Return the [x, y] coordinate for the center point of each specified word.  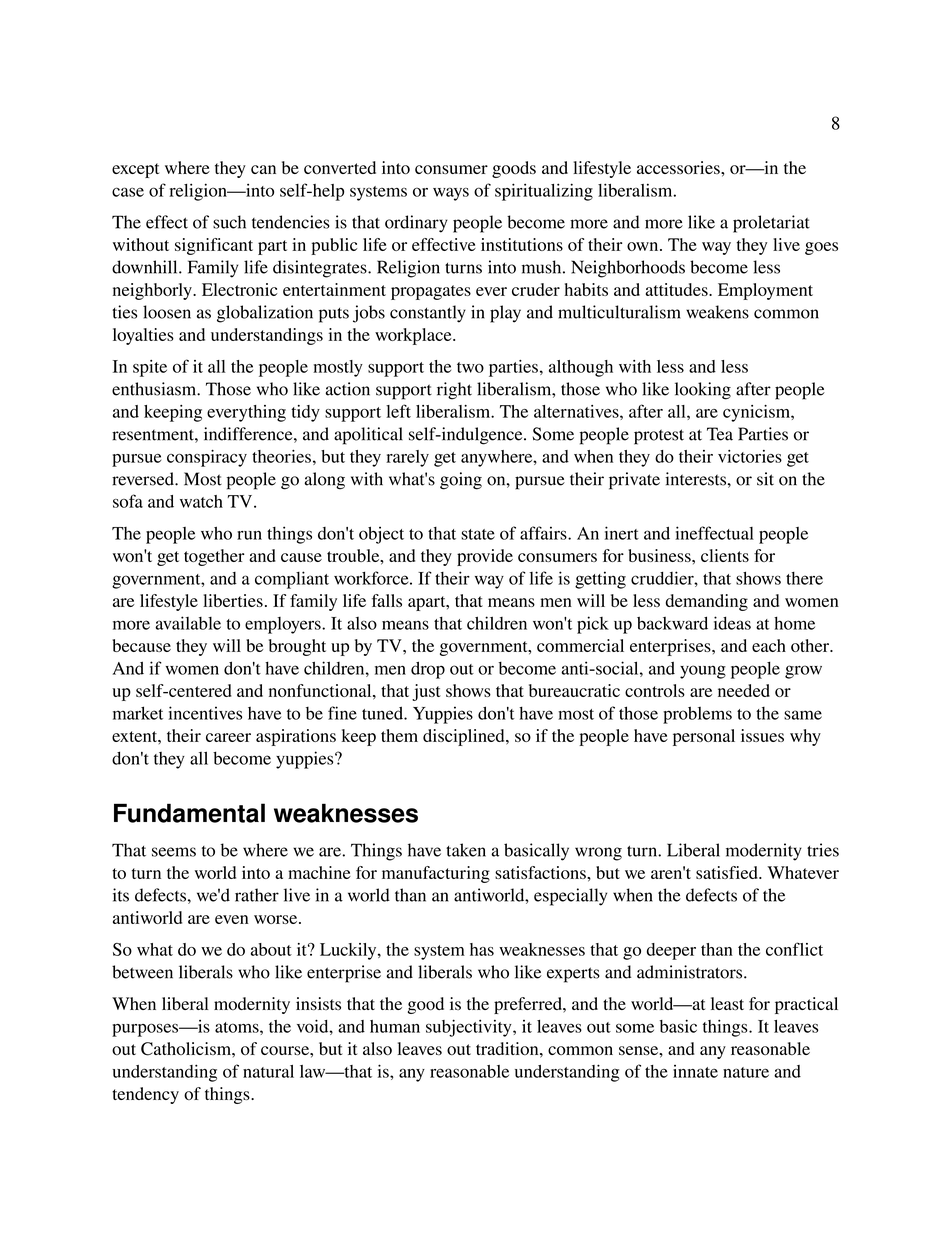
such [229, 222]
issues [762, 735]
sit [765, 479]
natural [268, 1071]
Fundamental [189, 813]
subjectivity [470, 1028]
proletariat [771, 224]
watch [201, 501]
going [461, 481]
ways [451, 194]
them [399, 735]
